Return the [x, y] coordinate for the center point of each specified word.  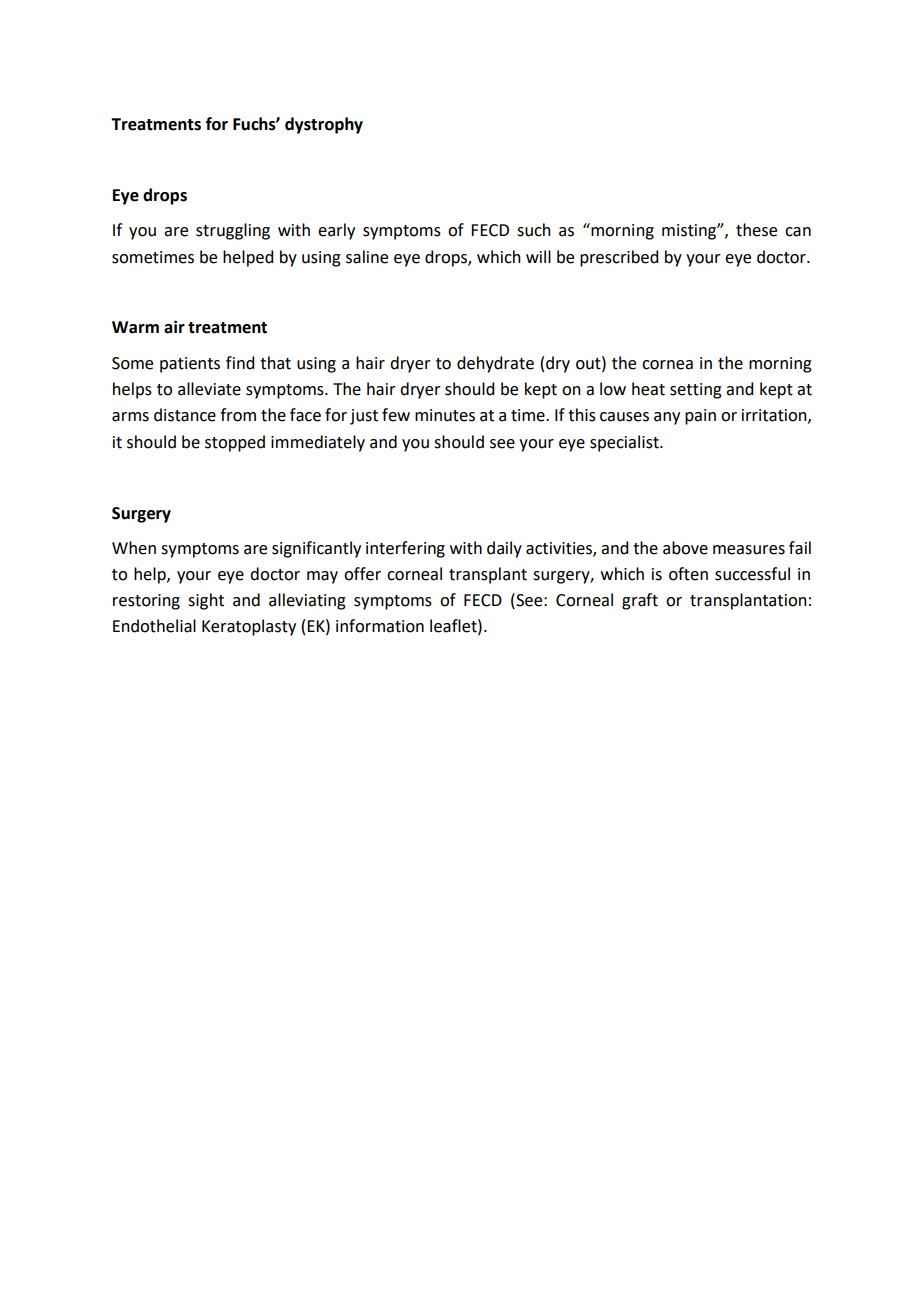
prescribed [619, 258]
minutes [445, 415]
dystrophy [324, 125]
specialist [625, 443]
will [538, 256]
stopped [235, 443]
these [756, 230]
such [534, 230]
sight [206, 601]
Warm [135, 327]
